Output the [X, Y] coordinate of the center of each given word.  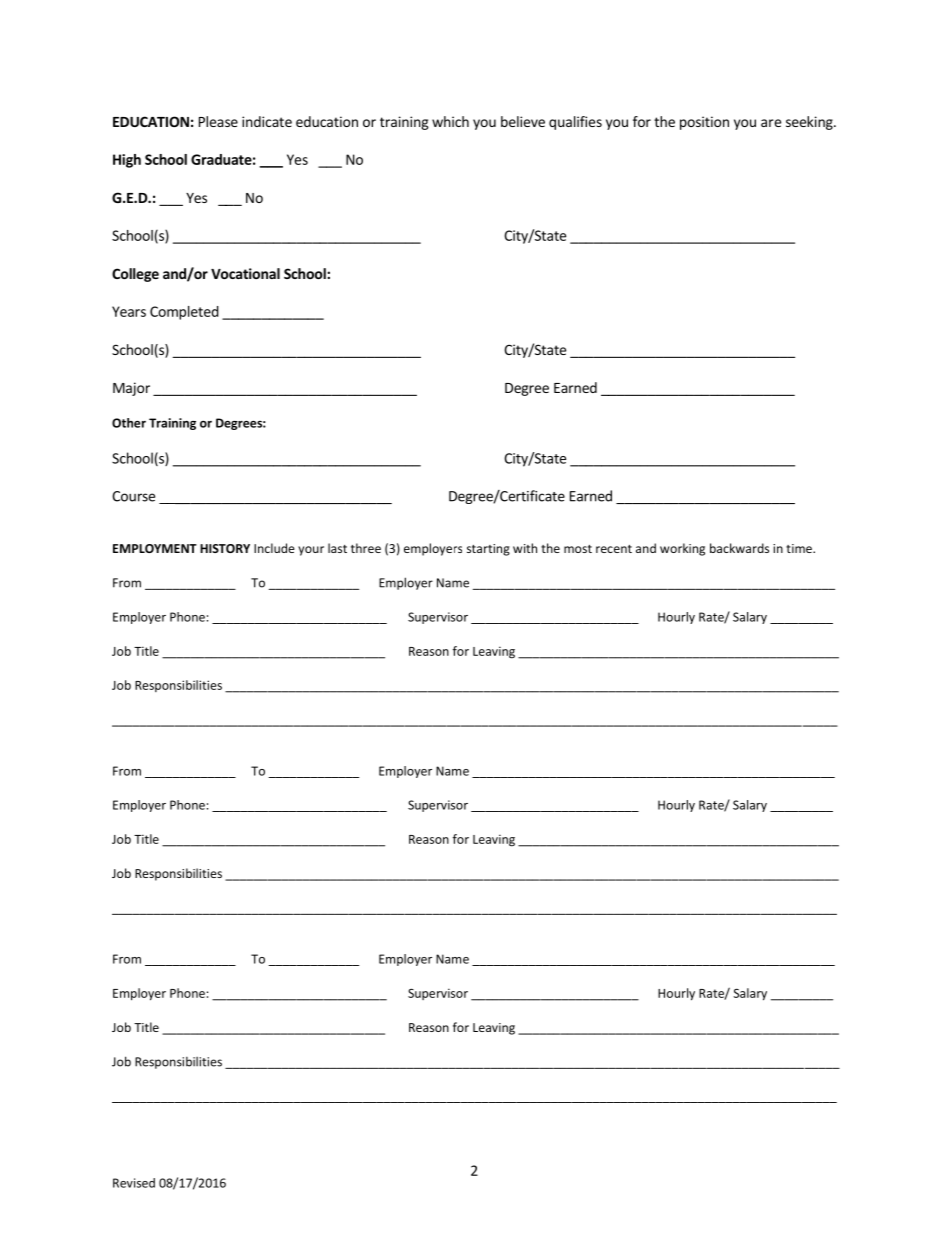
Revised [134, 1183]
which [450, 121]
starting [488, 550]
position [704, 123]
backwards [739, 548]
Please [218, 121]
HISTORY [225, 548]
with [525, 548]
